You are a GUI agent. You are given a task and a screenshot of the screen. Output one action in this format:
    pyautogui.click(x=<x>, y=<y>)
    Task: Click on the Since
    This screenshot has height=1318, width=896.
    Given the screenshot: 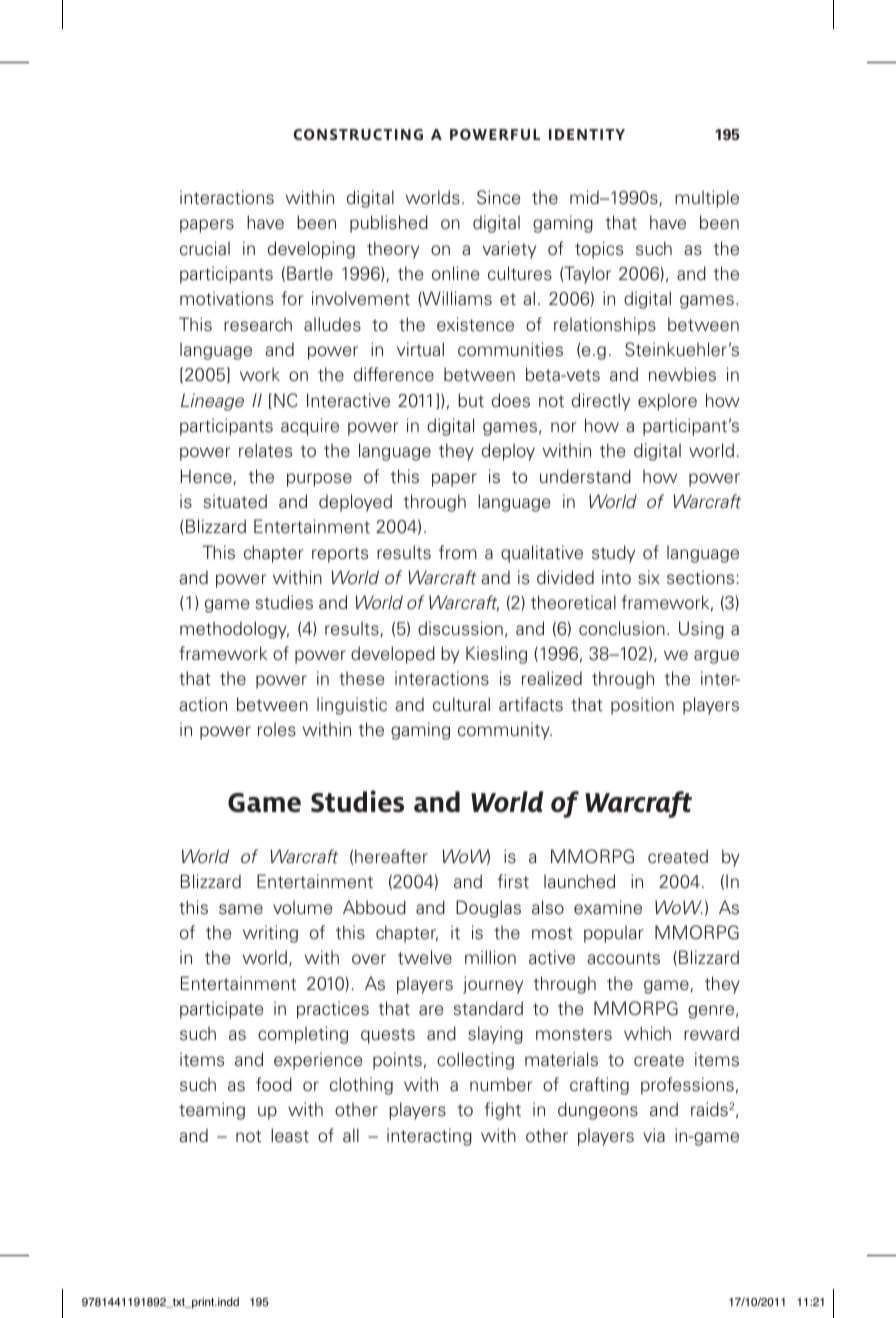 What is the action you would take?
    pyautogui.click(x=498, y=197)
